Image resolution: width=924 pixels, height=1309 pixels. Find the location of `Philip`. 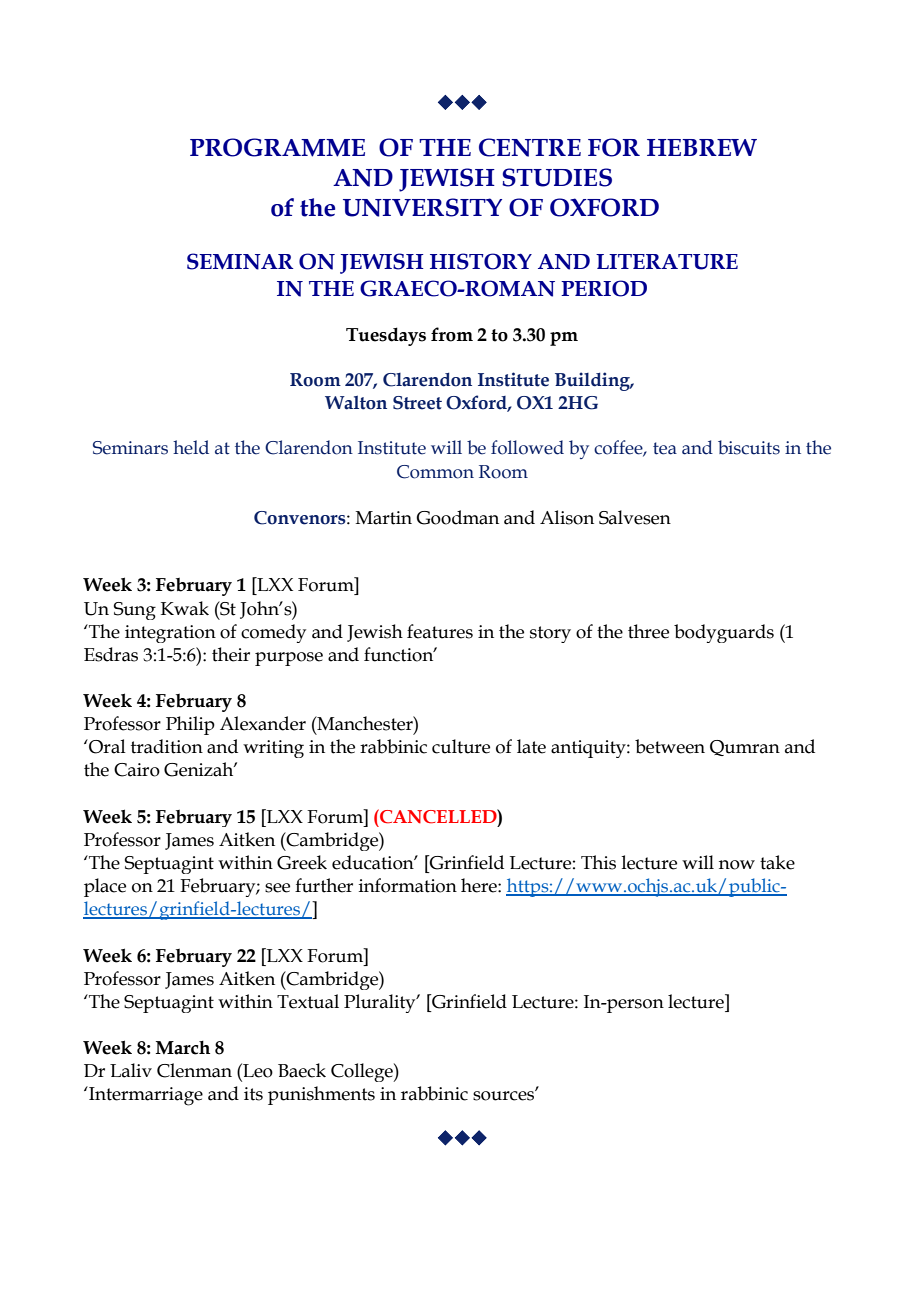

Philip is located at coordinates (190, 725).
